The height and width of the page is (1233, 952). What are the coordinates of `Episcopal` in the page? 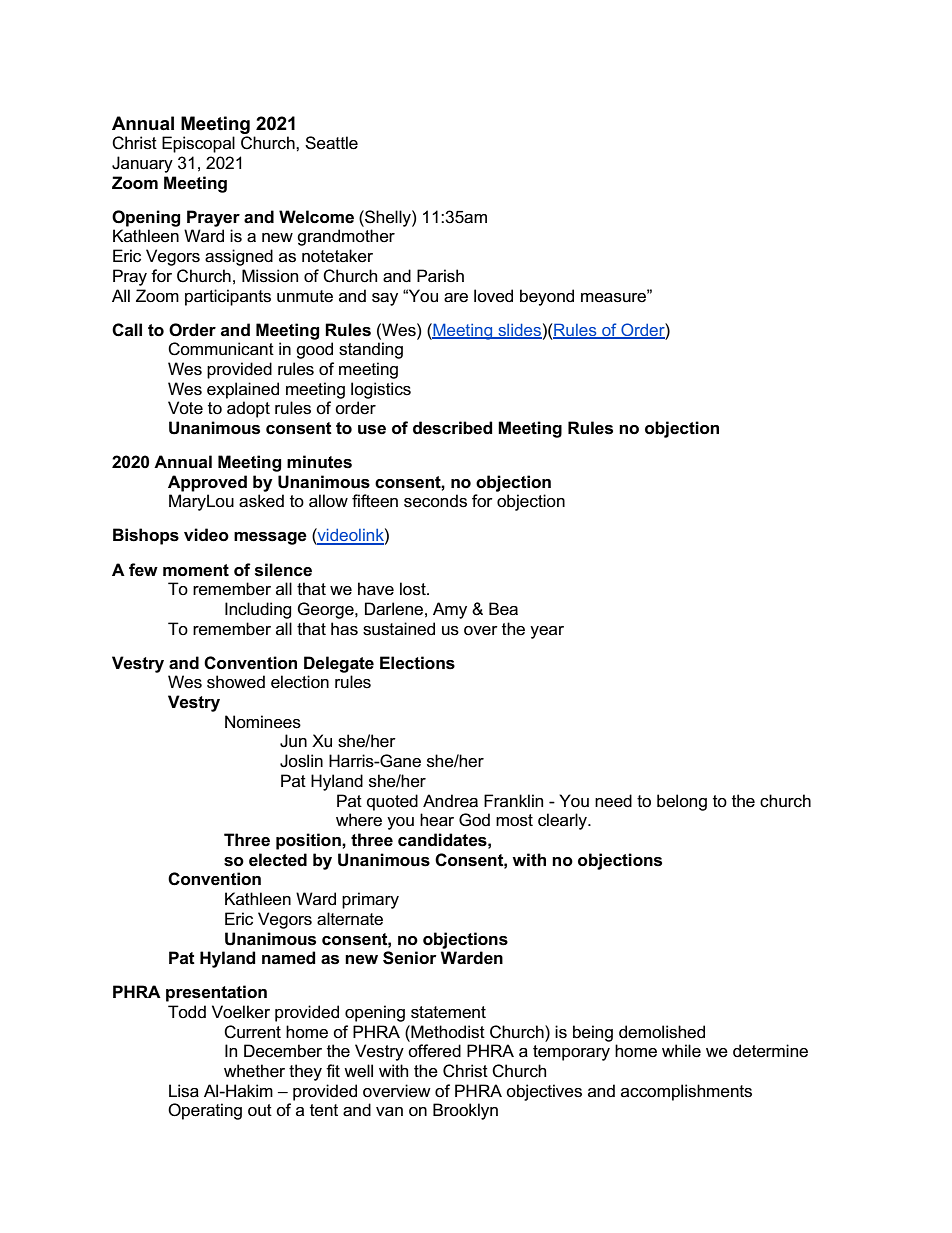 It's located at (198, 144).
